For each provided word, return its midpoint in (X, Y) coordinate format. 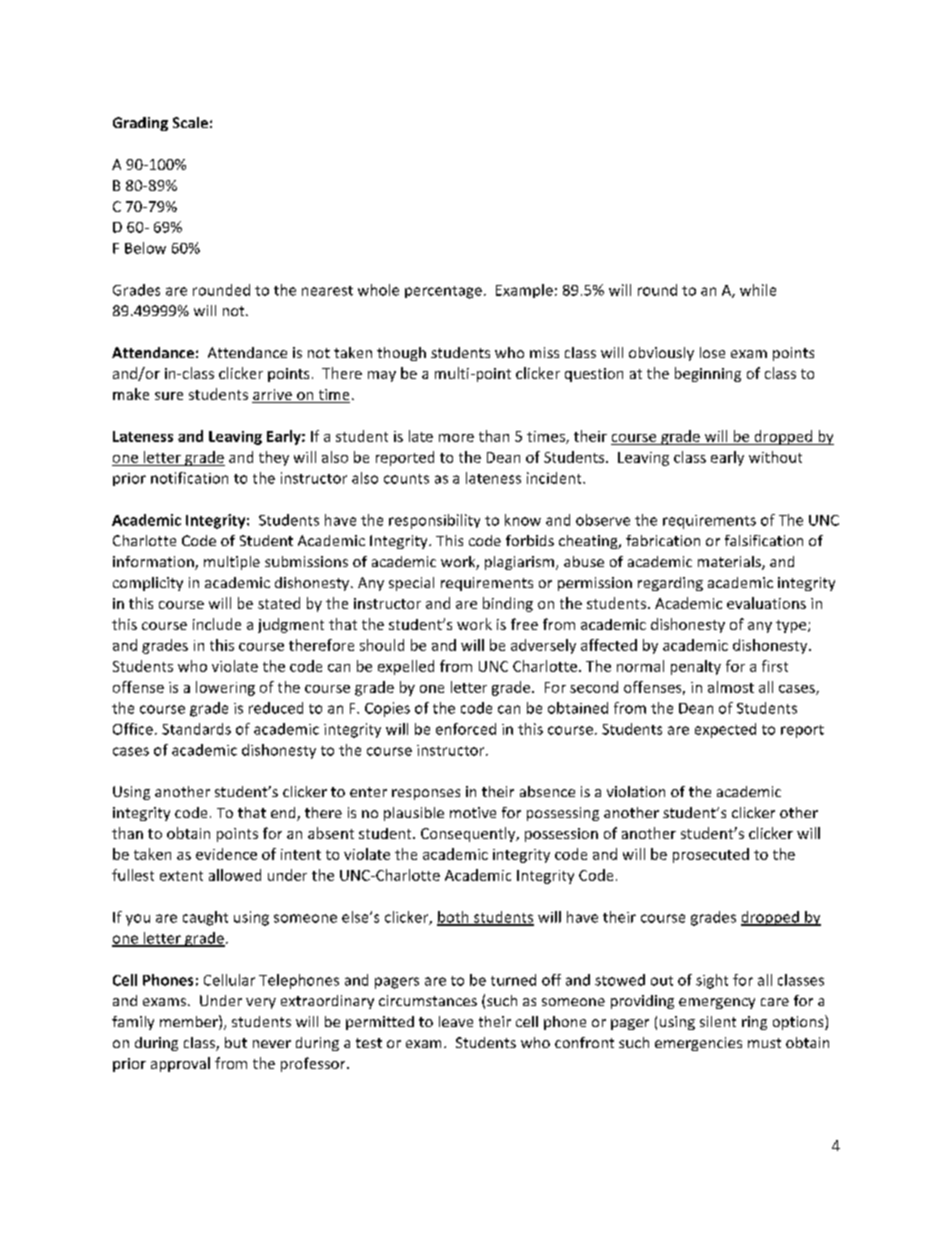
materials (730, 563)
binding (508, 604)
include (217, 624)
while (758, 290)
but (236, 1042)
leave (456, 1021)
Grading (140, 124)
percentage (443, 292)
